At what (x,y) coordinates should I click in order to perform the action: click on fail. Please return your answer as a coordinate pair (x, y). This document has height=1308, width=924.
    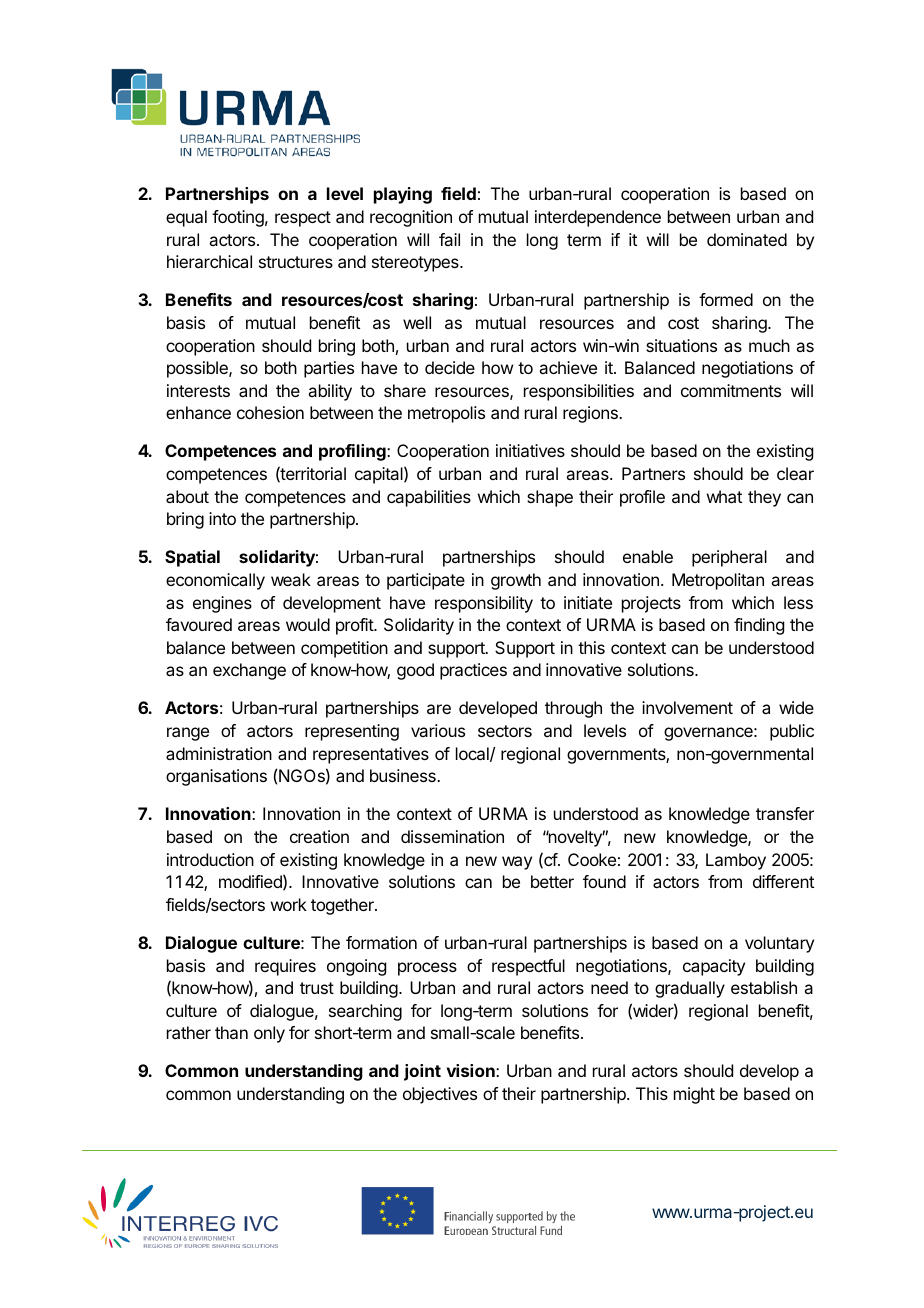
    Looking at the image, I should click on (449, 239).
